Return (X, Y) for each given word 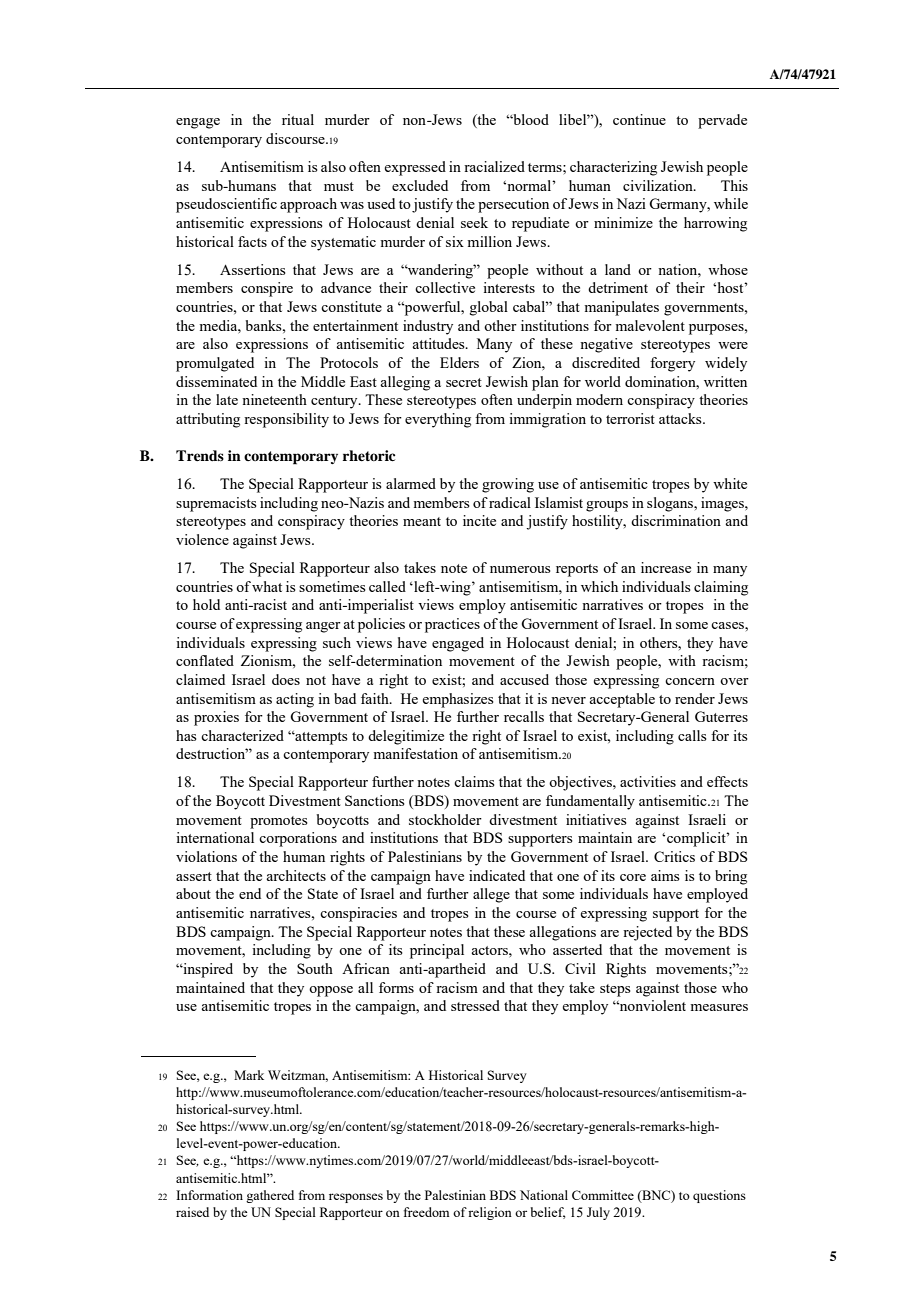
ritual (298, 119)
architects (296, 875)
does (286, 679)
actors (490, 950)
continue (639, 119)
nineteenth (274, 399)
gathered (270, 1196)
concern (690, 681)
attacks (681, 418)
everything (438, 420)
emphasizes (458, 700)
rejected (647, 933)
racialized (494, 166)
